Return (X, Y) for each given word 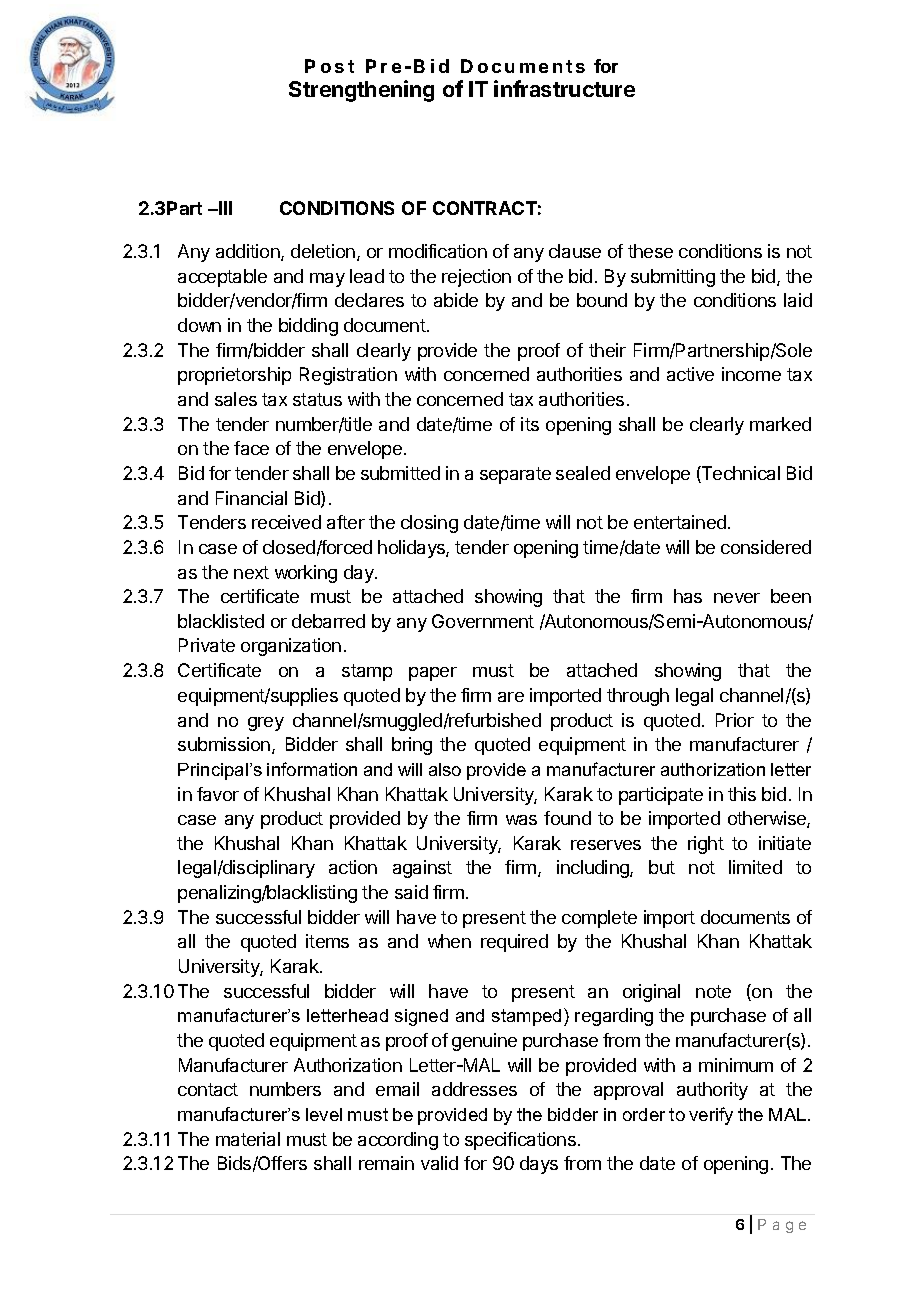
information (312, 769)
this (742, 794)
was (521, 820)
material (248, 1139)
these (650, 251)
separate (515, 475)
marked (780, 424)
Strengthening (361, 91)
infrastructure (564, 88)
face (251, 448)
